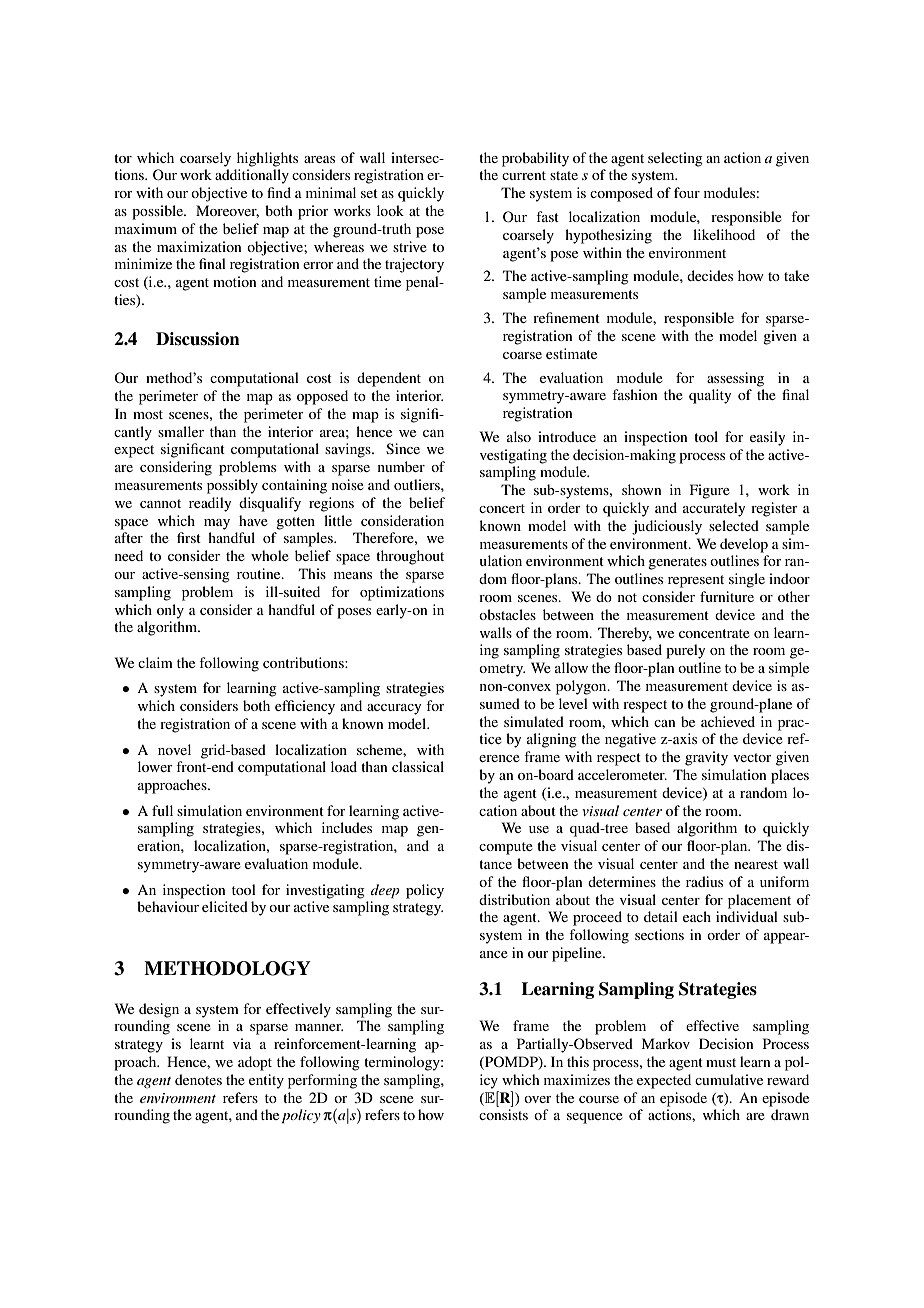  I want to click on gravity, so click(706, 758).
